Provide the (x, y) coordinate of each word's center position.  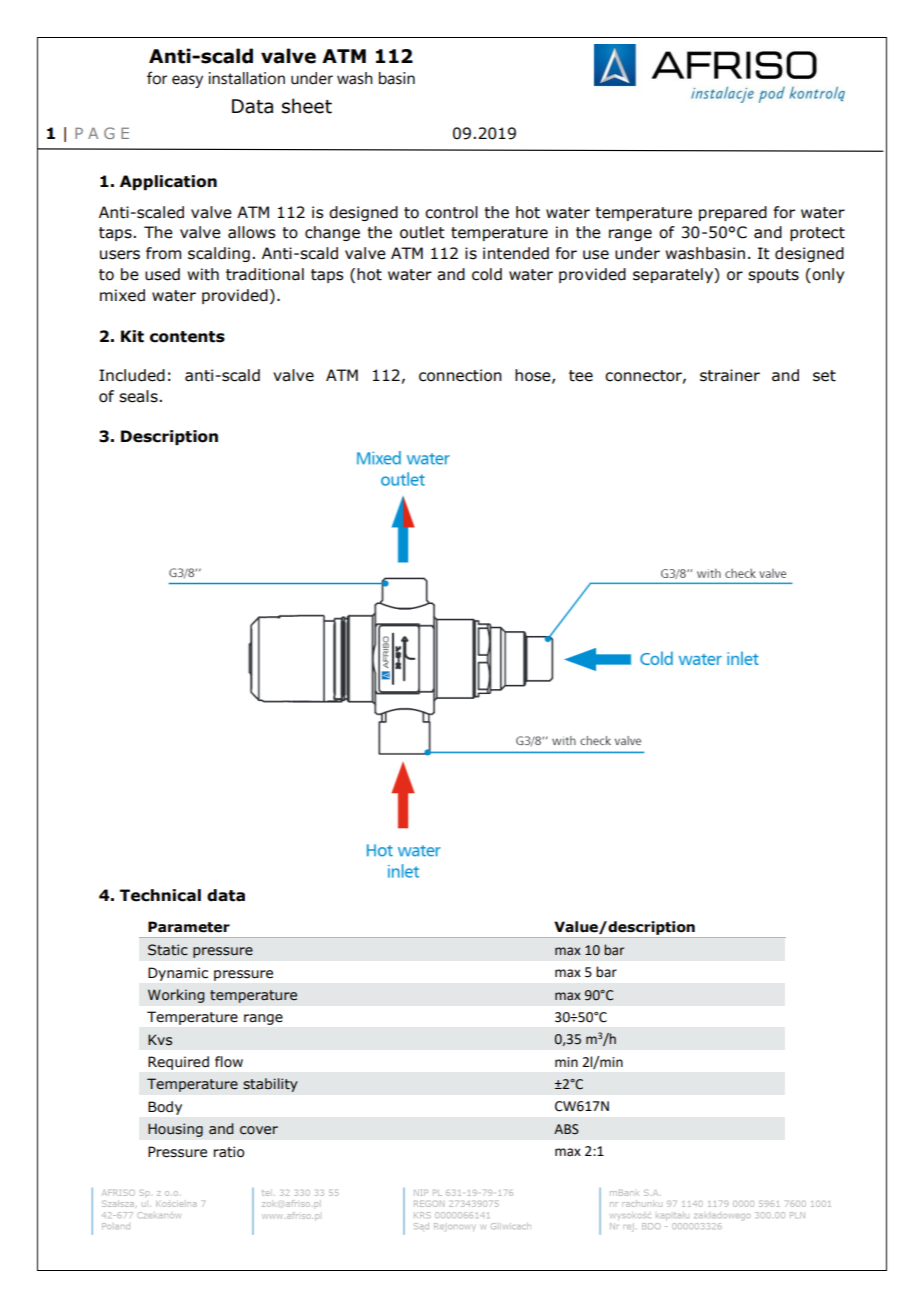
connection (460, 375)
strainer (730, 375)
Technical (160, 895)
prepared (733, 213)
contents (187, 337)
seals (139, 396)
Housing (175, 1130)
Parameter (189, 927)
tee (581, 376)
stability (270, 1085)
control (451, 212)
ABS (566, 1129)
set (824, 376)
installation (247, 78)
